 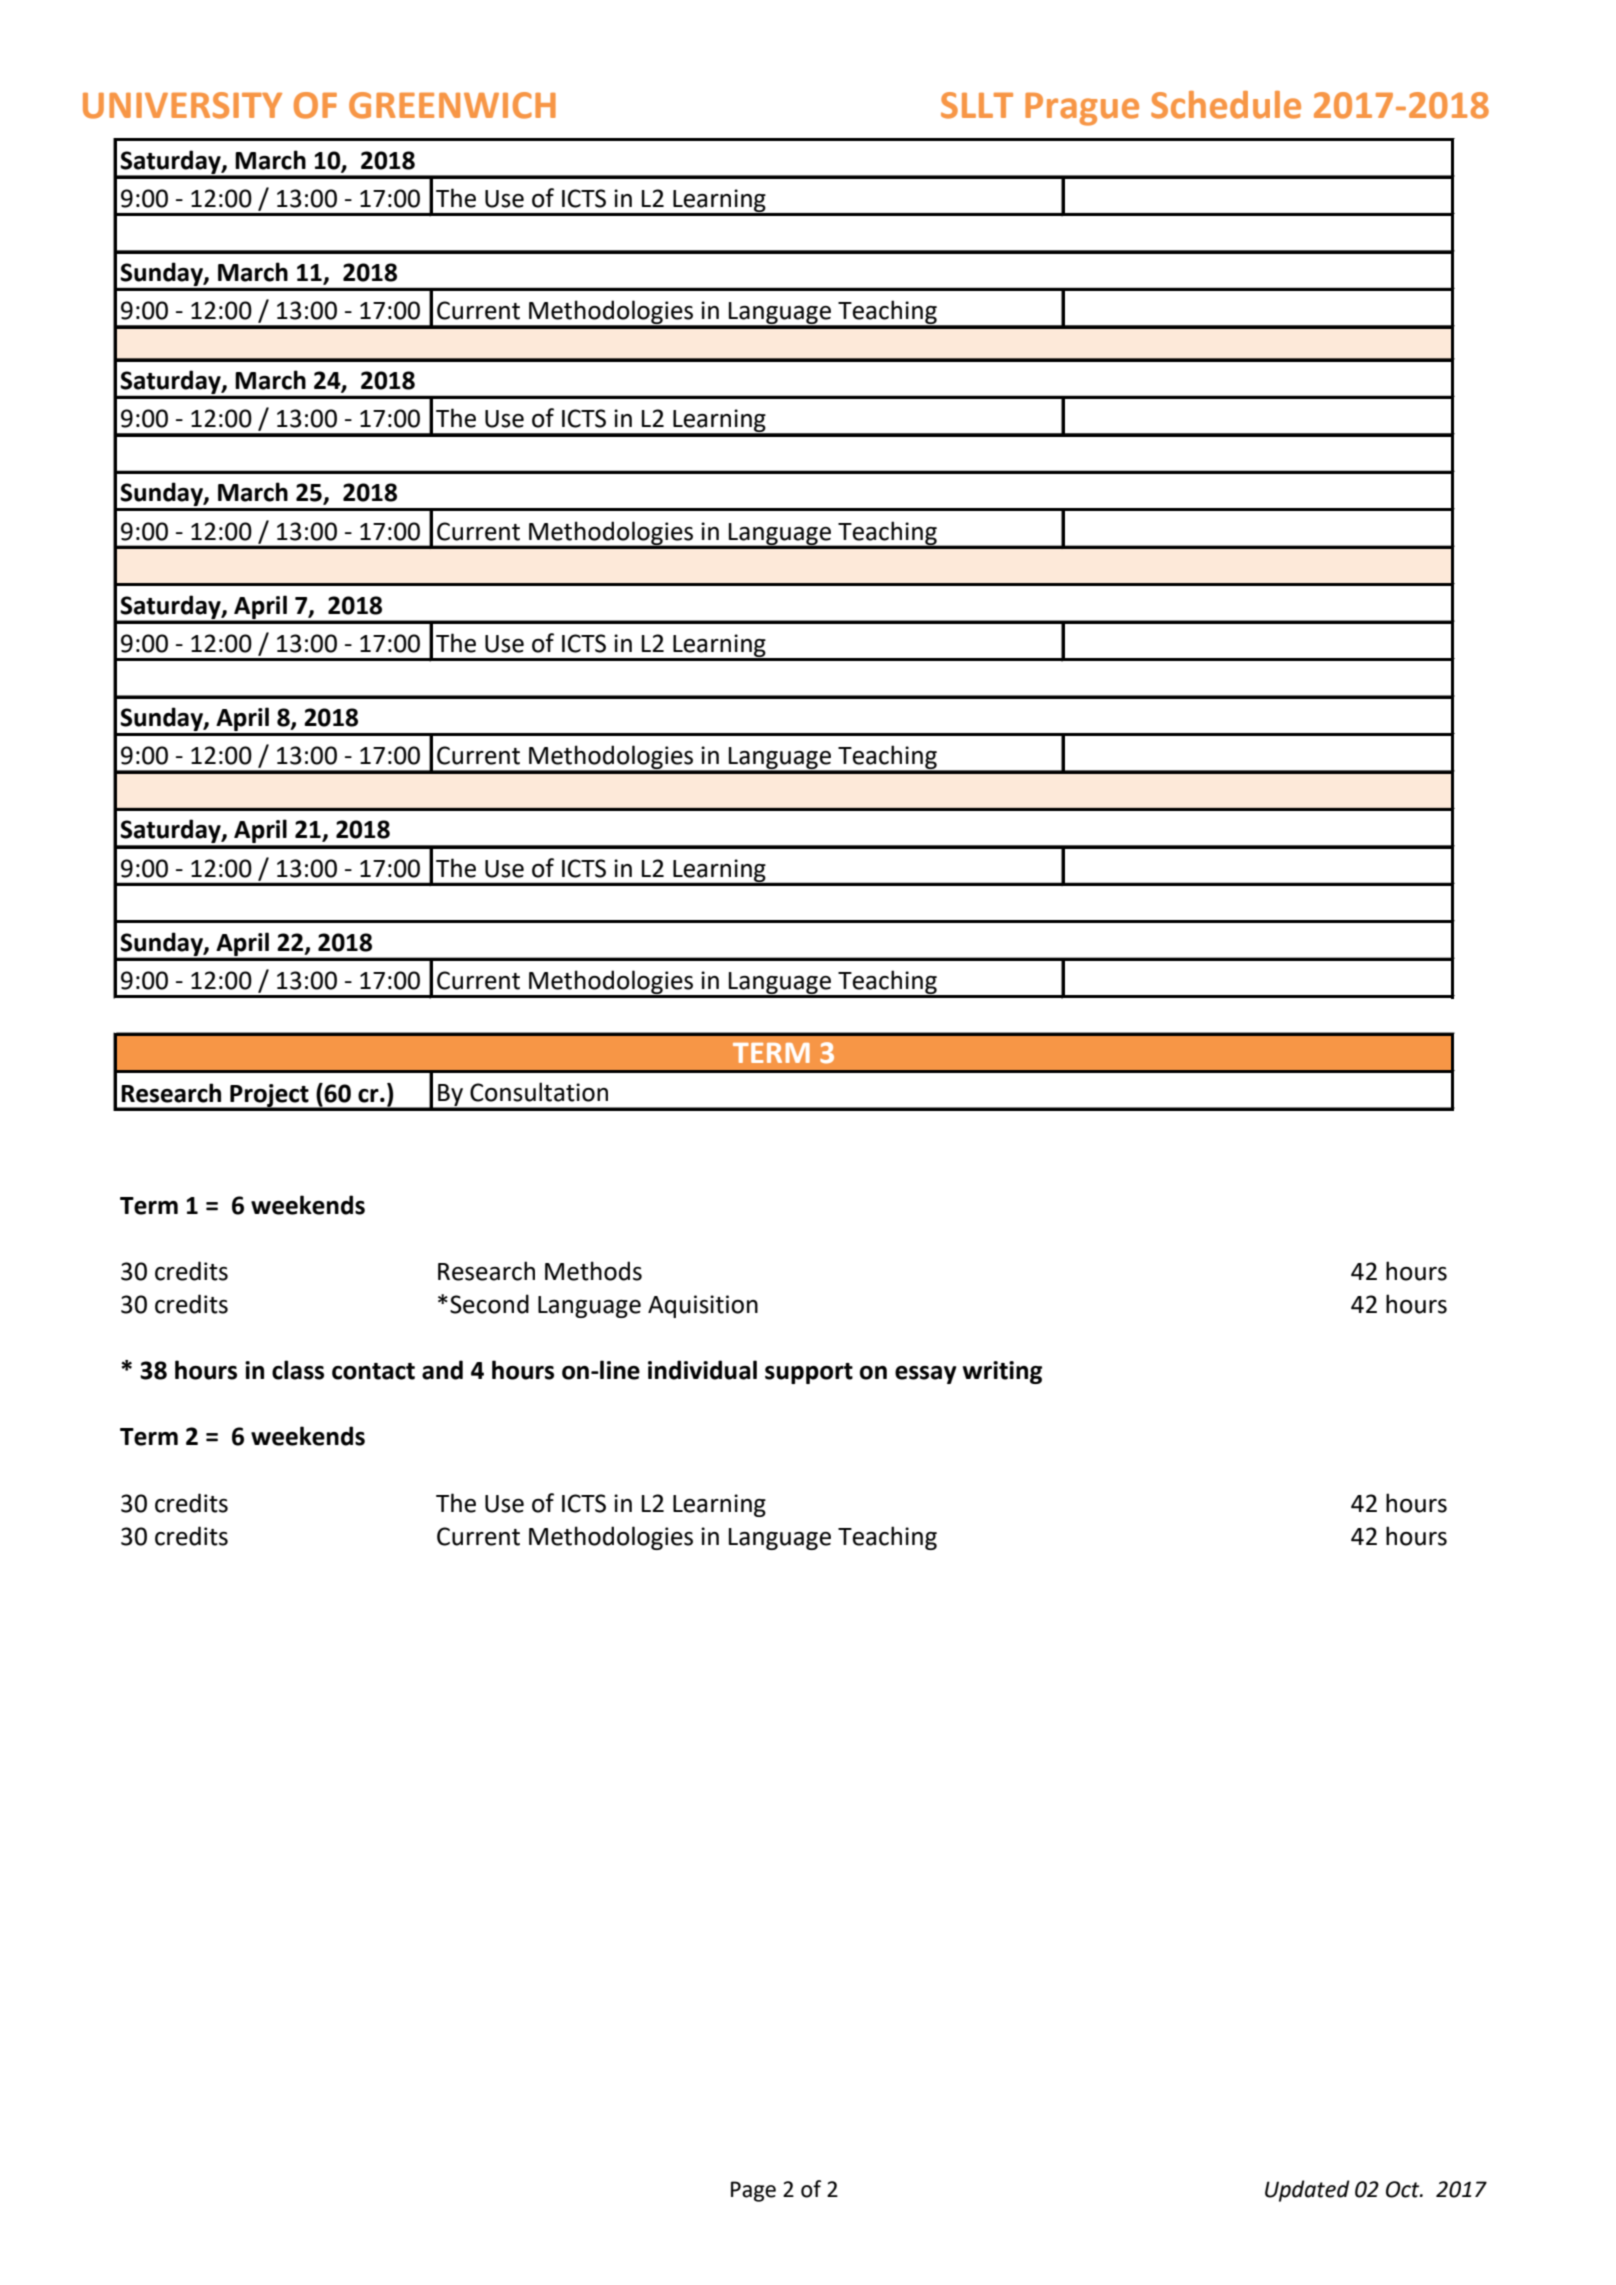 What do you see at coordinates (452, 105) in the screenshot?
I see `GREENWICH` at bounding box center [452, 105].
